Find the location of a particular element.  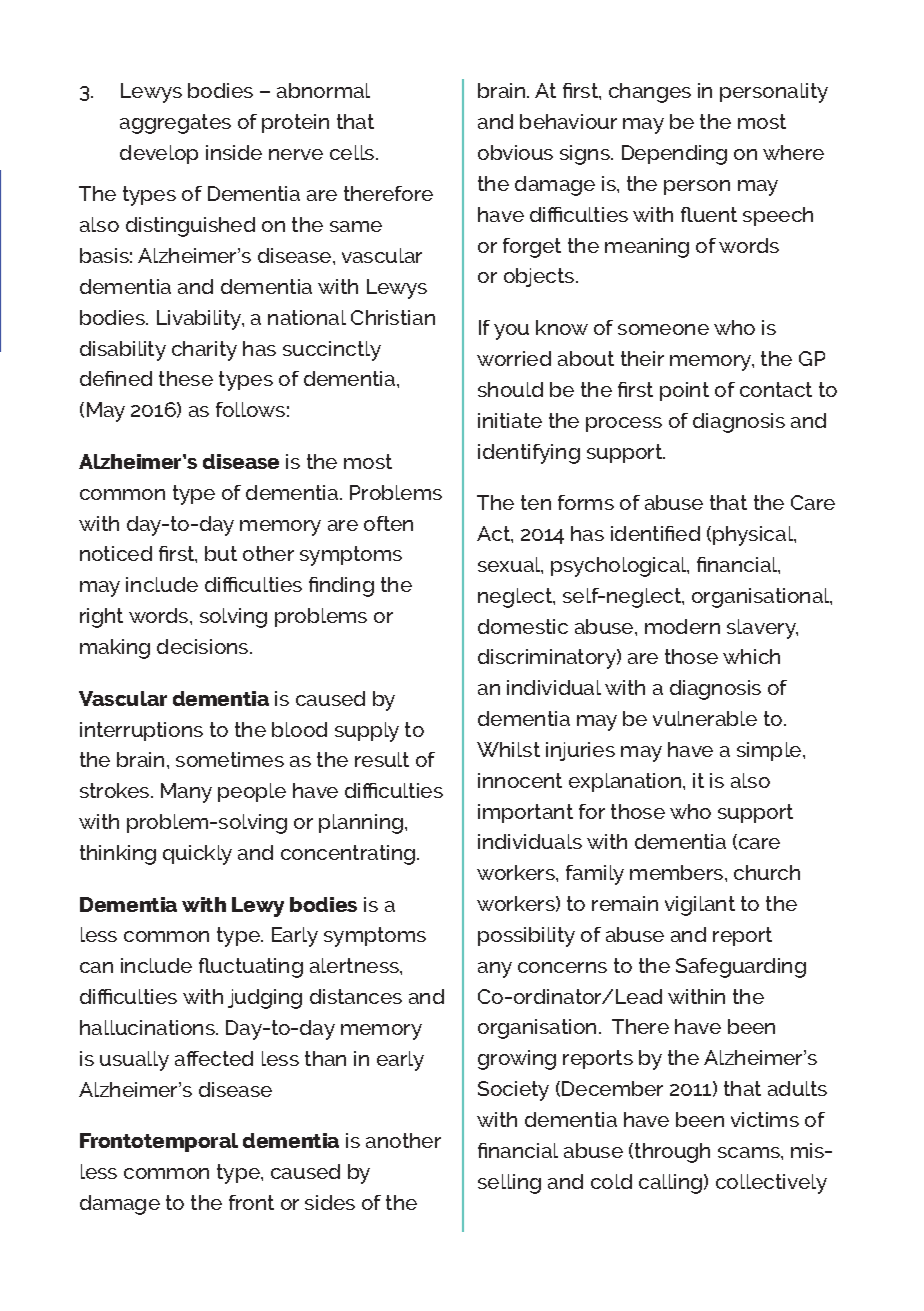

identifying is located at coordinates (529, 454).
